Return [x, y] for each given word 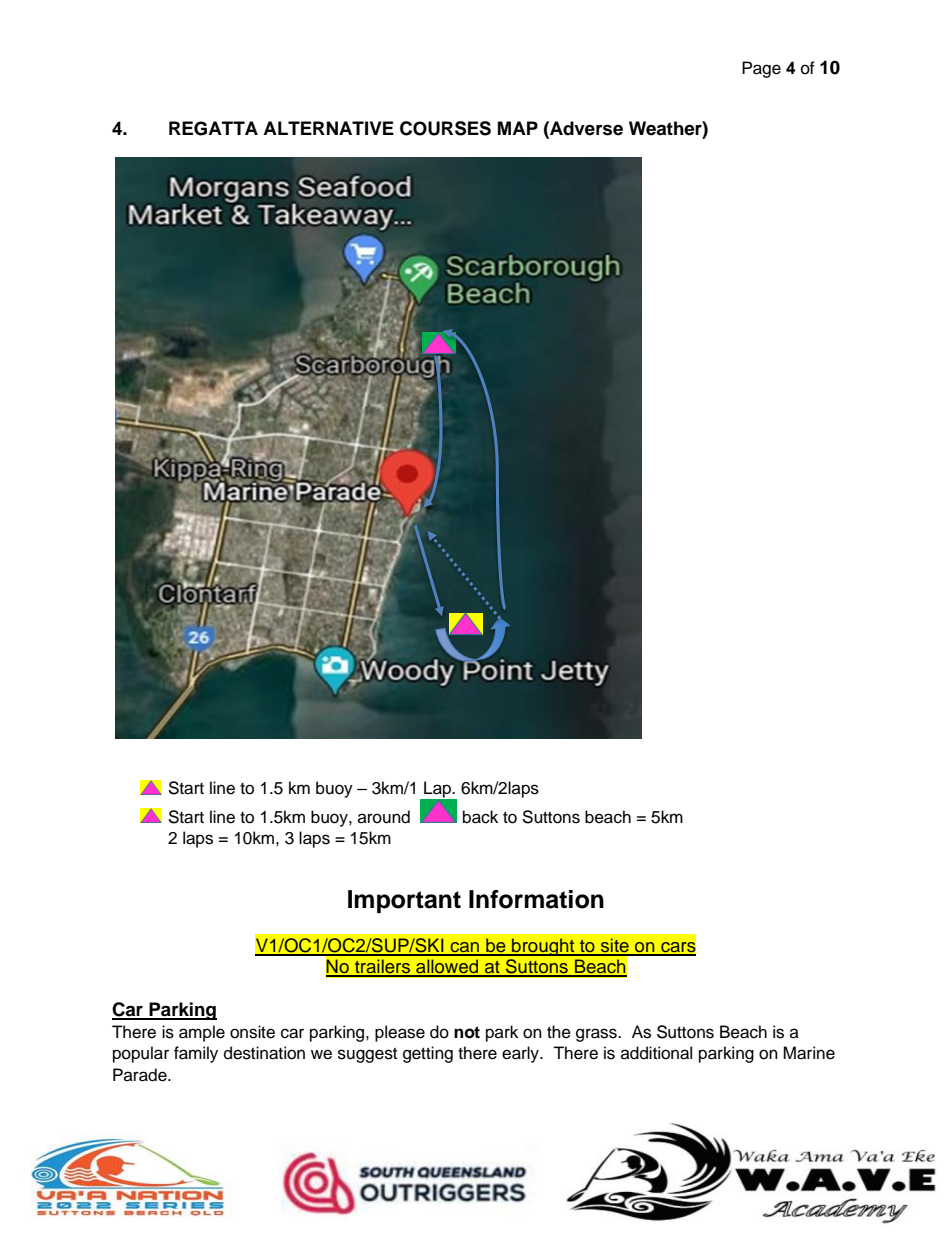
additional [656, 1053]
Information [536, 899]
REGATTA [213, 128]
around [384, 817]
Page [761, 69]
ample [202, 1033]
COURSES [445, 128]
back [480, 817]
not [467, 1032]
